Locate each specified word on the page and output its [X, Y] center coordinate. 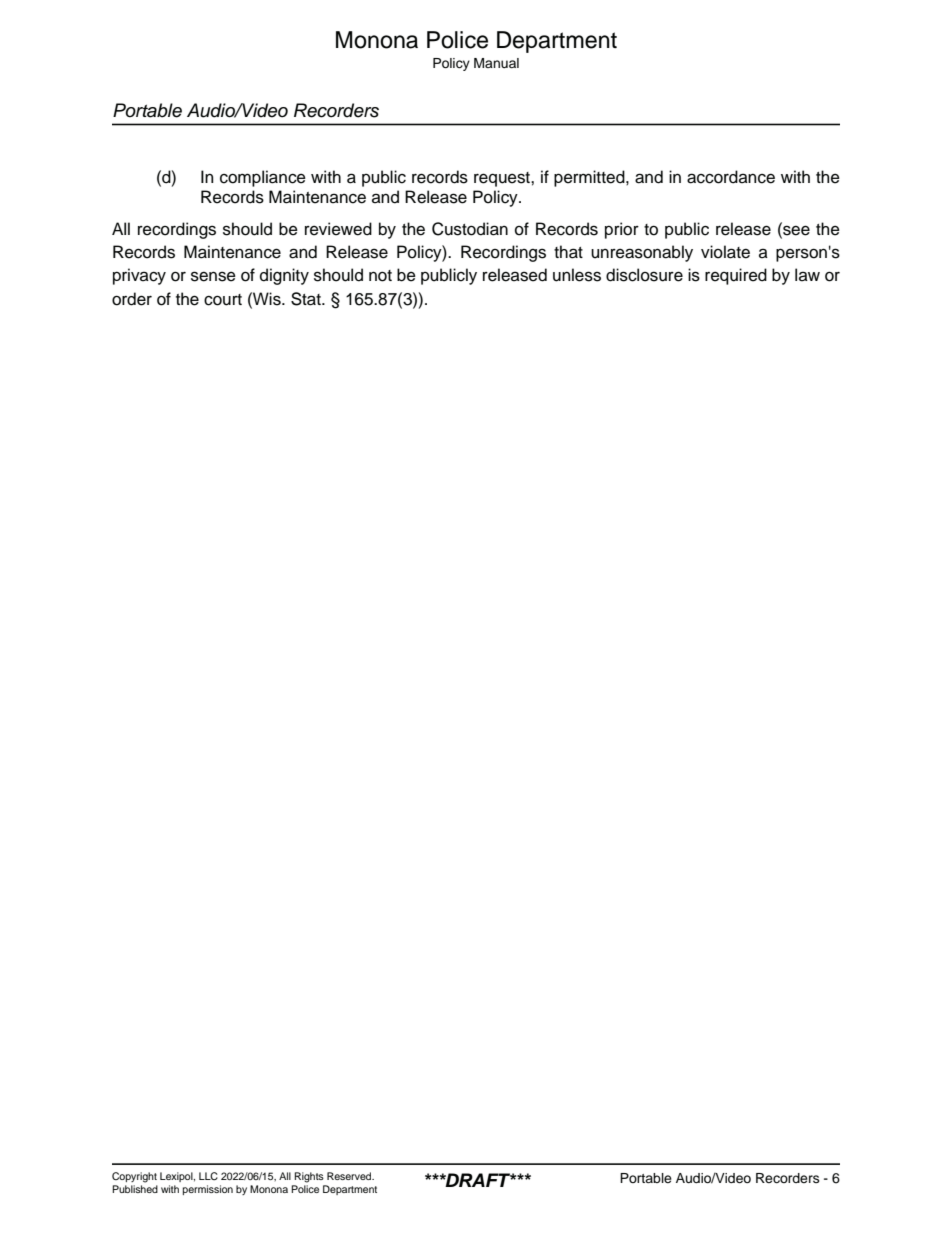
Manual [496, 63]
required [736, 276]
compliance [263, 178]
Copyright [134, 1177]
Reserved [350, 1176]
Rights [309, 1177]
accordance [731, 177]
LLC [208, 1176]
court [223, 300]
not [380, 276]
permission [208, 1190]
